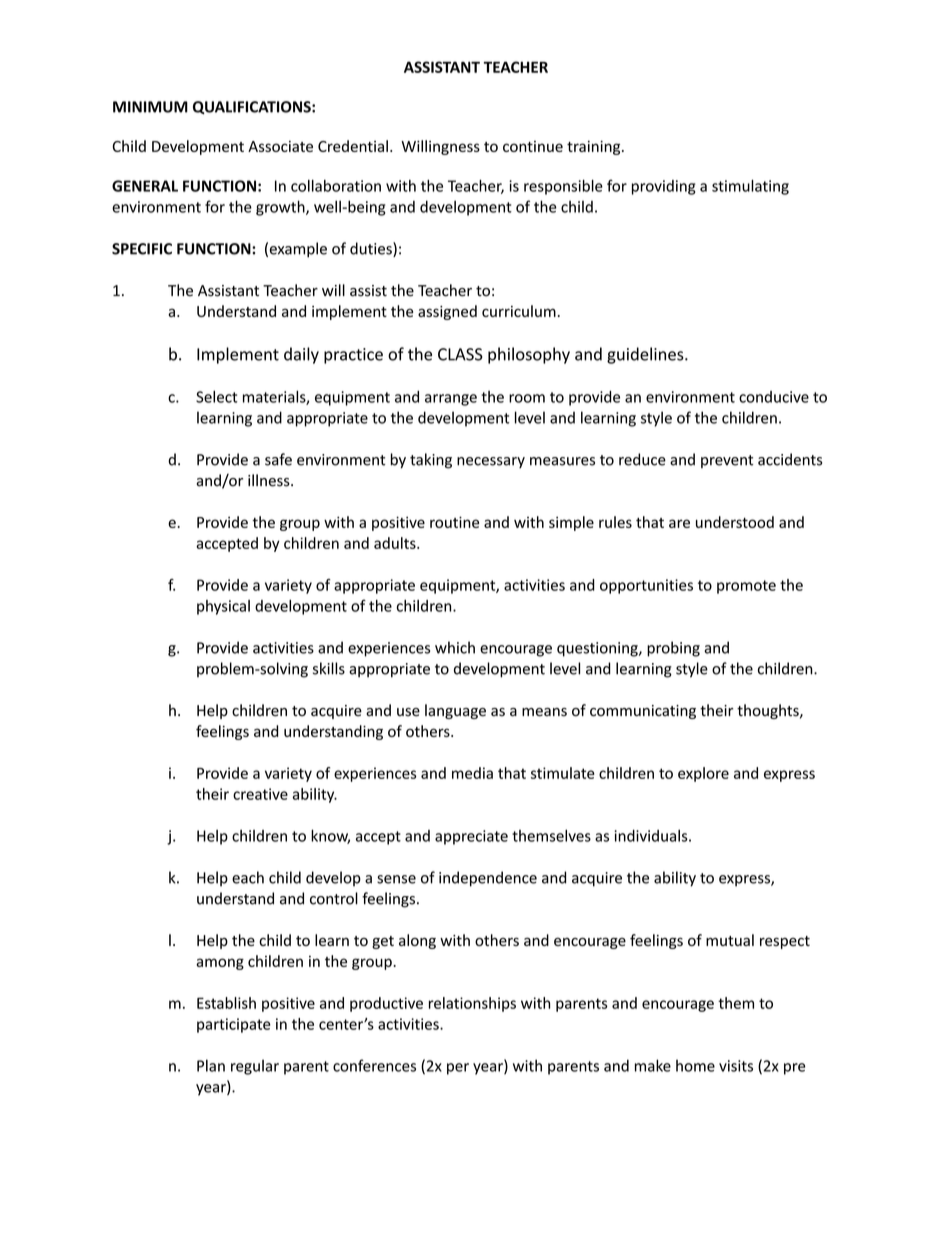 The image size is (952, 1233). What do you see at coordinates (280, 146) in the screenshot?
I see `Associate` at bounding box center [280, 146].
